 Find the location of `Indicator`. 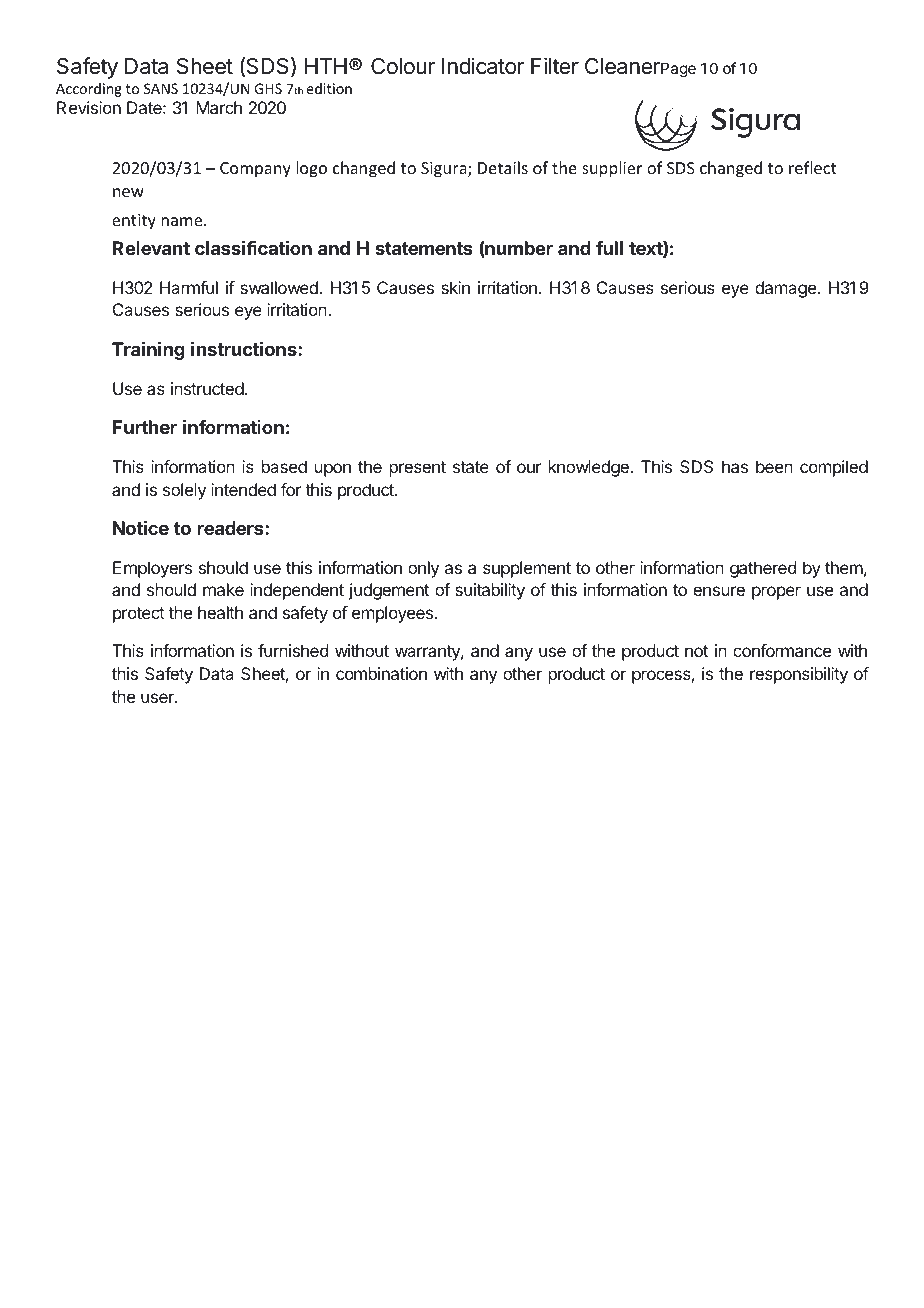

Indicator is located at coordinates (483, 66).
